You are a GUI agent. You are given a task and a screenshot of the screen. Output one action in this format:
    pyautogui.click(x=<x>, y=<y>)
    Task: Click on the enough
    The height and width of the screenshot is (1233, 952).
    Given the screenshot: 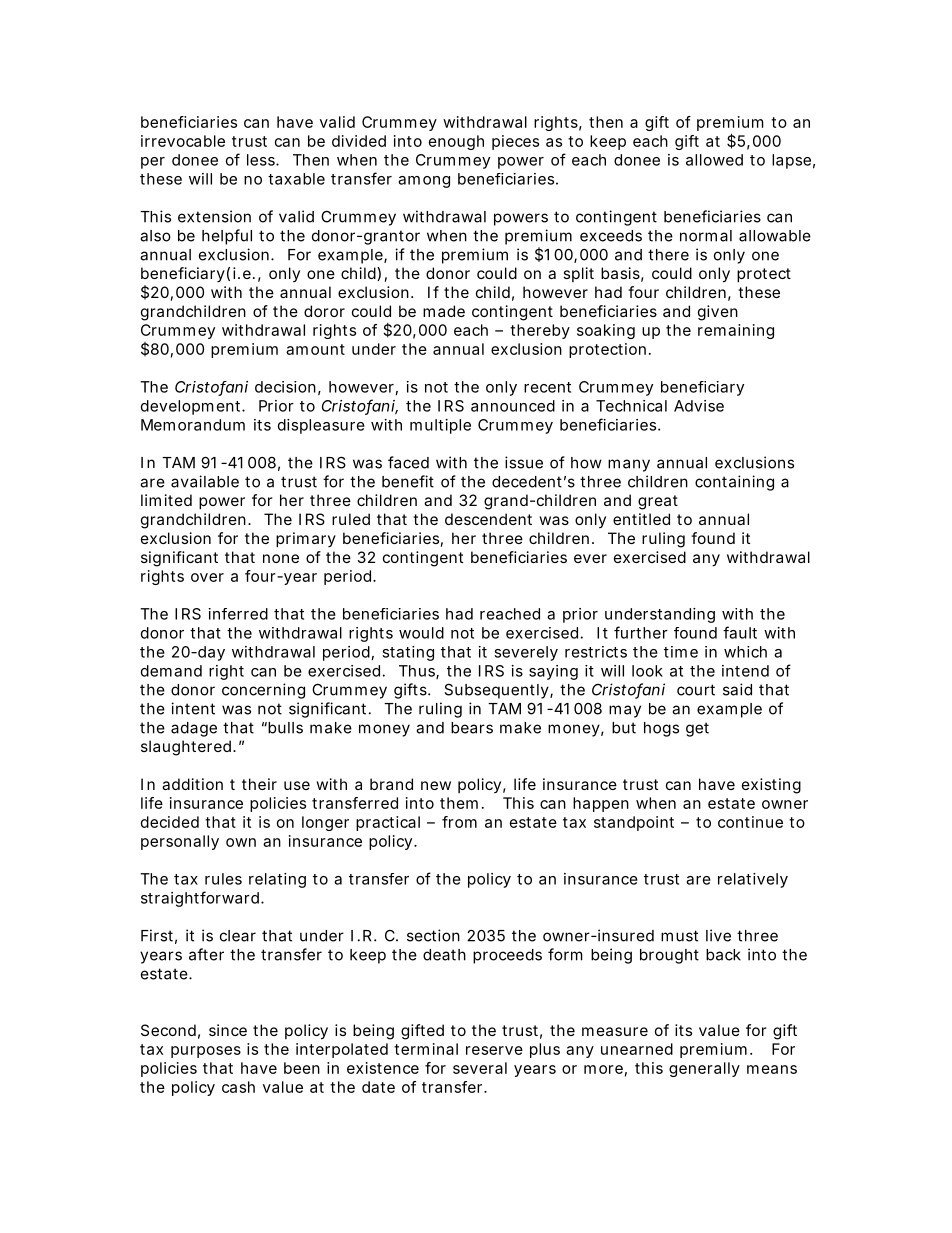 What is the action you would take?
    pyautogui.click(x=456, y=142)
